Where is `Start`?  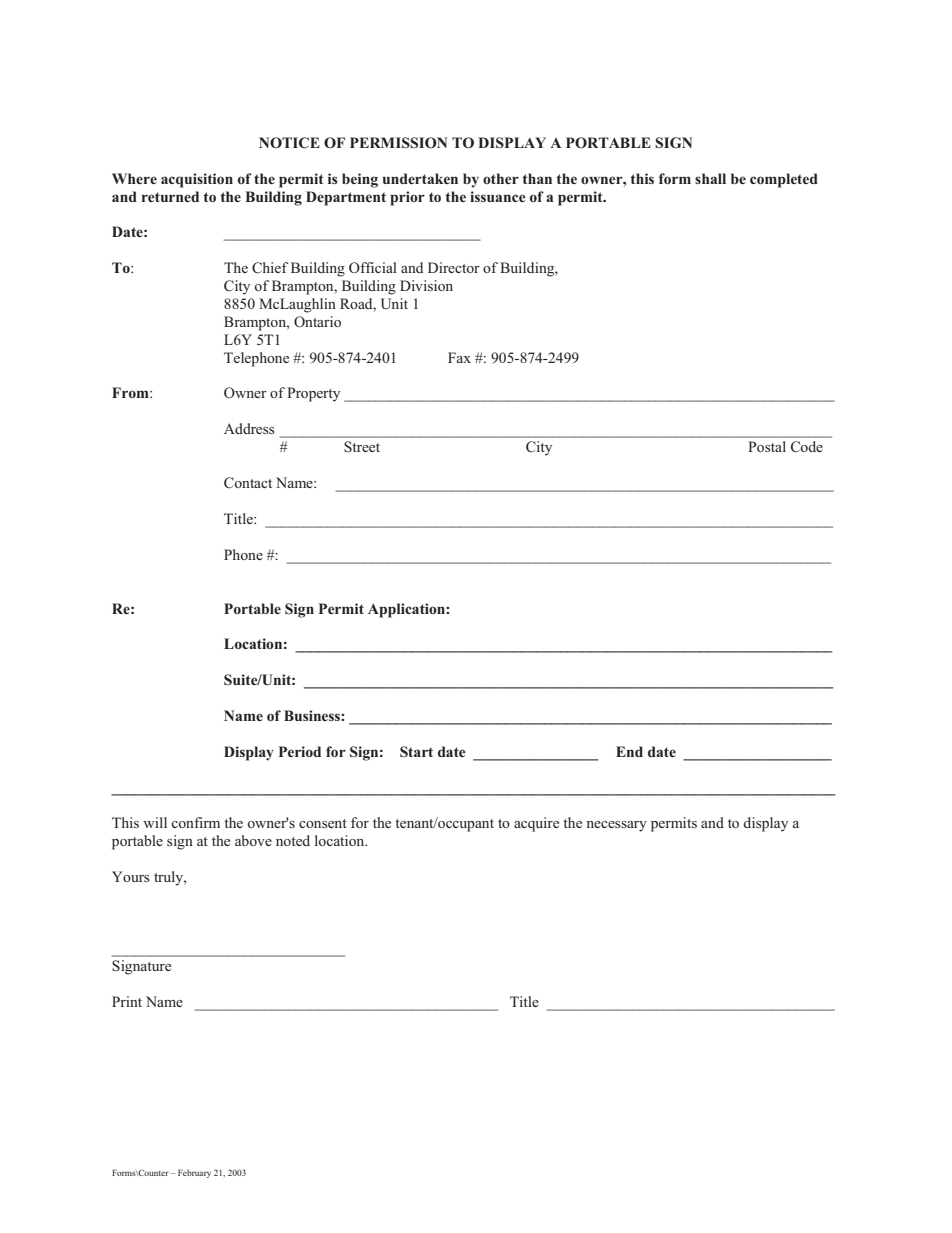
Start is located at coordinates (416, 751).
